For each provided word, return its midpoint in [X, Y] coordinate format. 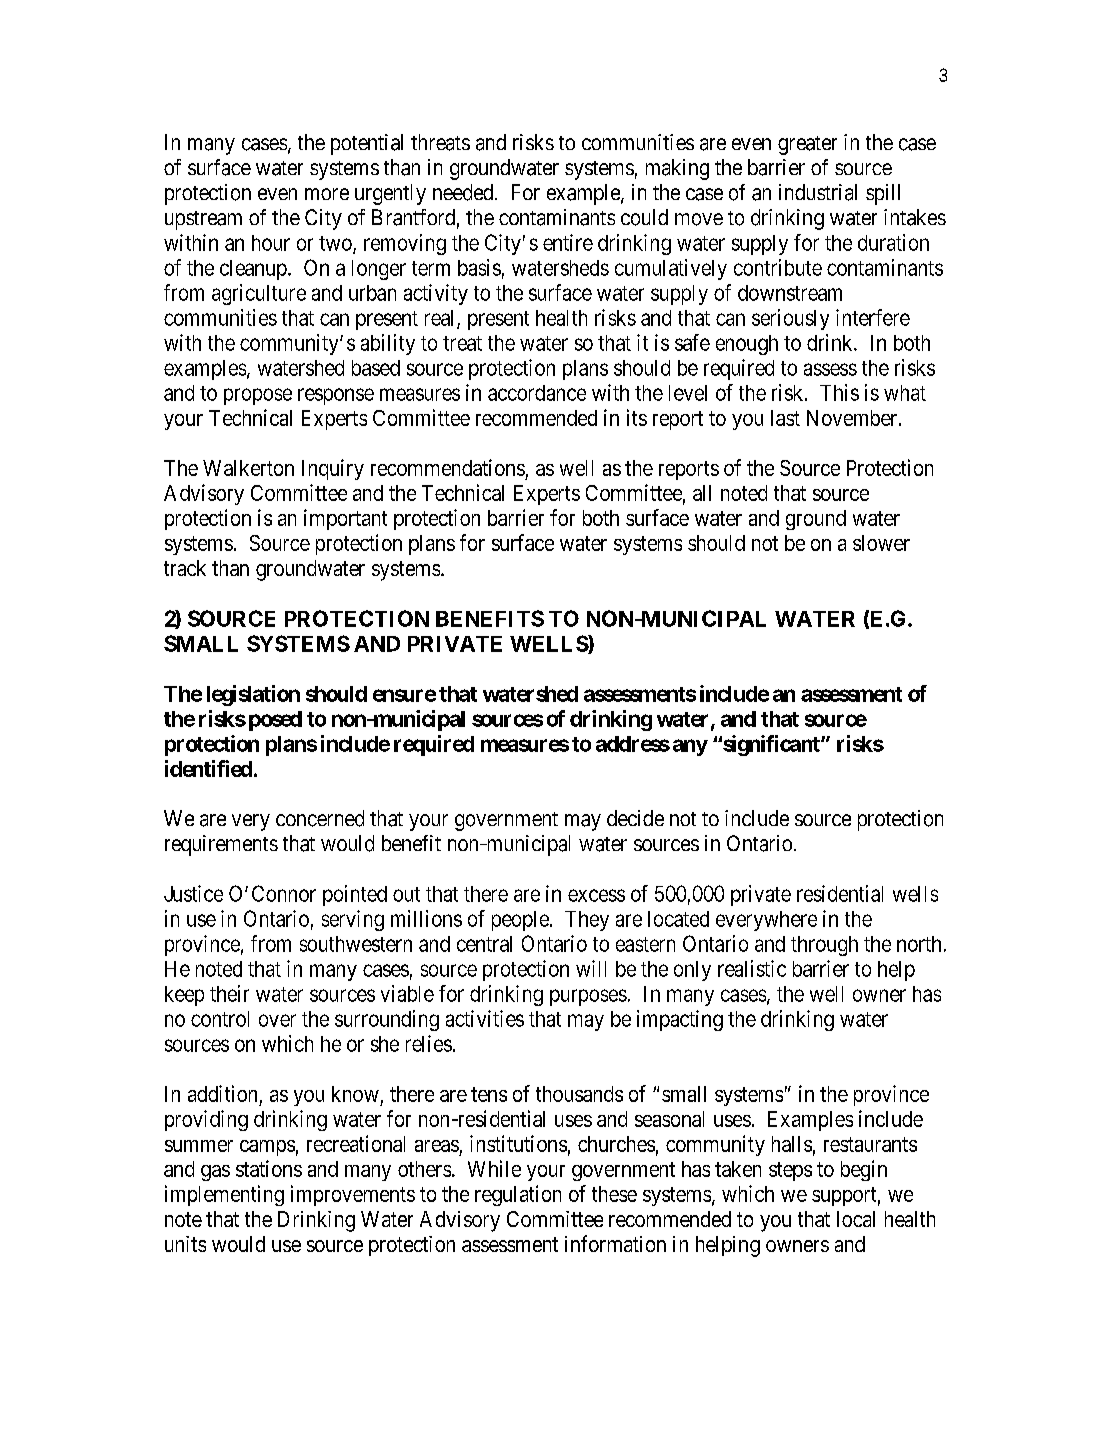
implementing [224, 1195]
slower [881, 543]
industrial [818, 192]
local [856, 1219]
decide [635, 818]
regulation [518, 1195]
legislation [253, 695]
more [327, 194]
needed [464, 192]
